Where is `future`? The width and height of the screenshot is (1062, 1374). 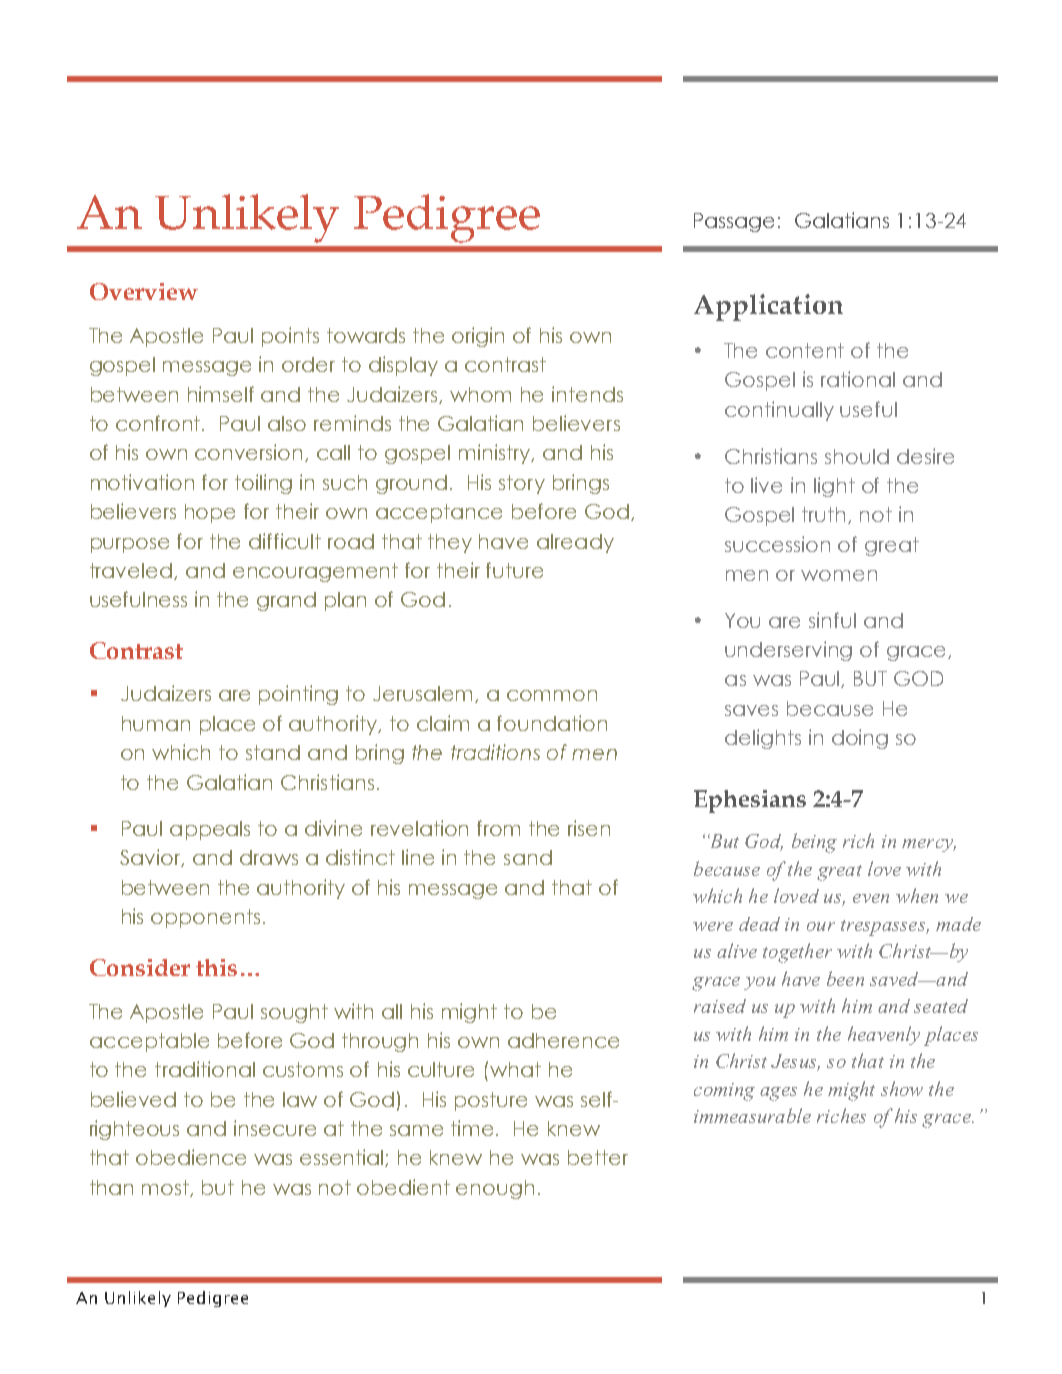
future is located at coordinates (514, 570).
